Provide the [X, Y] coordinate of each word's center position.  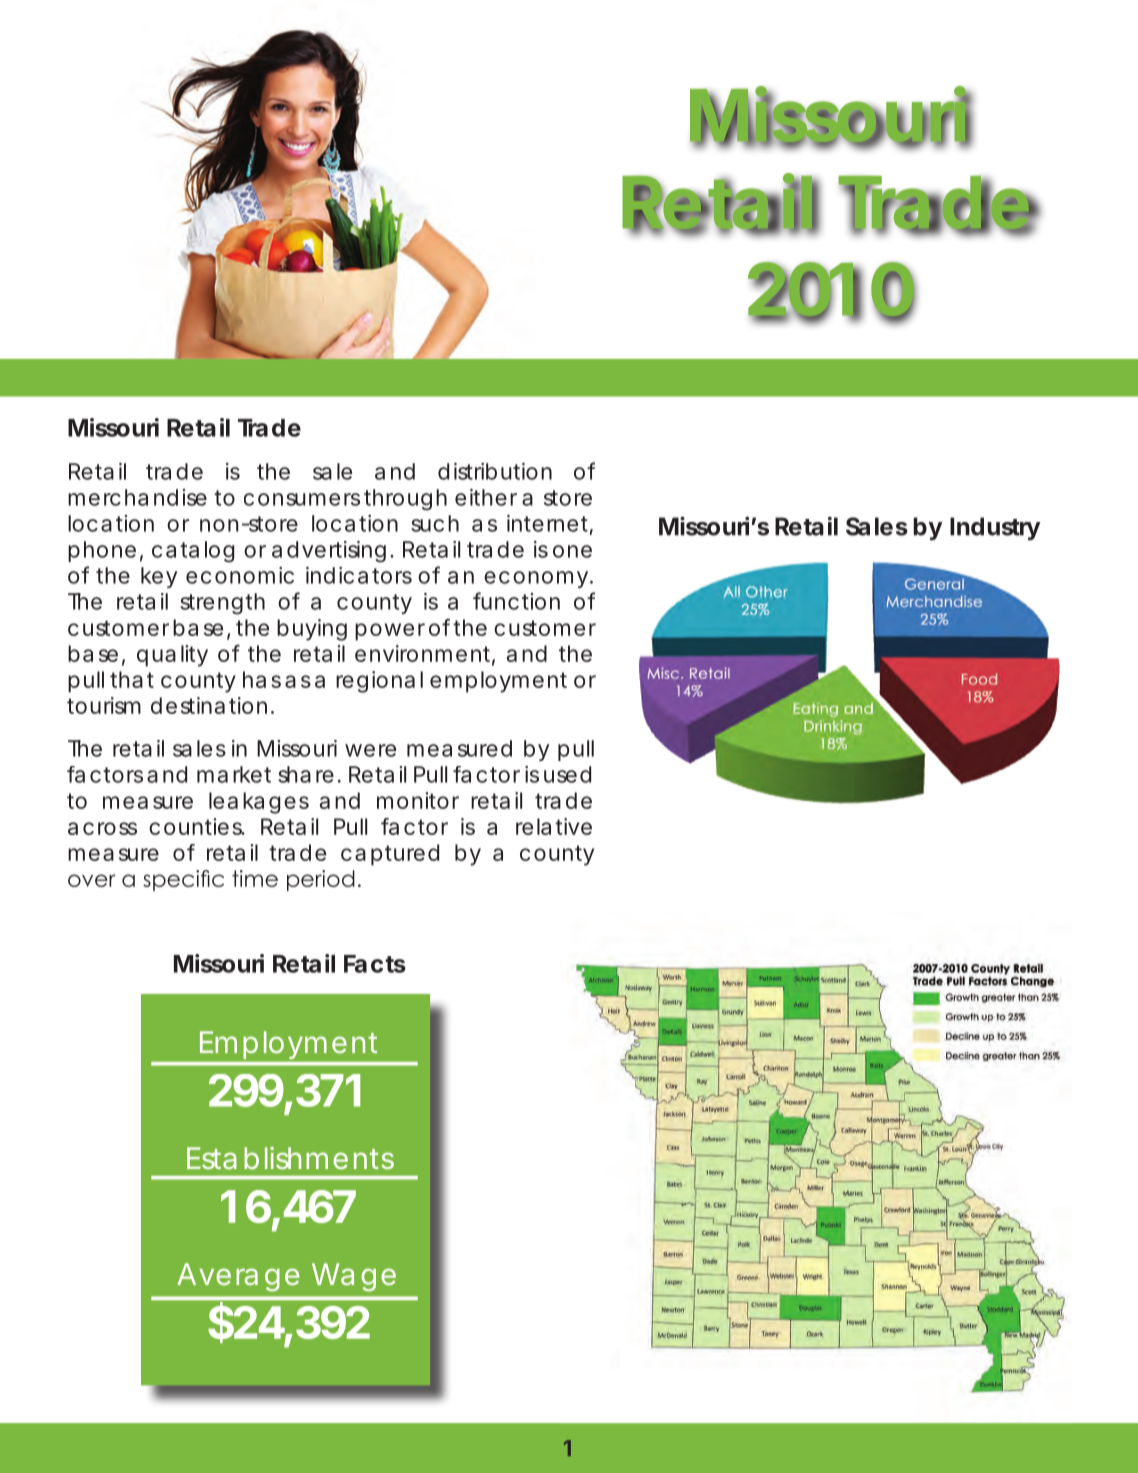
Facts [375, 964]
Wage [354, 1277]
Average [238, 1277]
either [486, 497]
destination [209, 705]
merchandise [137, 497]
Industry [995, 529]
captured [390, 855]
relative [554, 826]
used [567, 774]
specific [183, 880]
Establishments [290, 1158]
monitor [418, 800]
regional [379, 682]
